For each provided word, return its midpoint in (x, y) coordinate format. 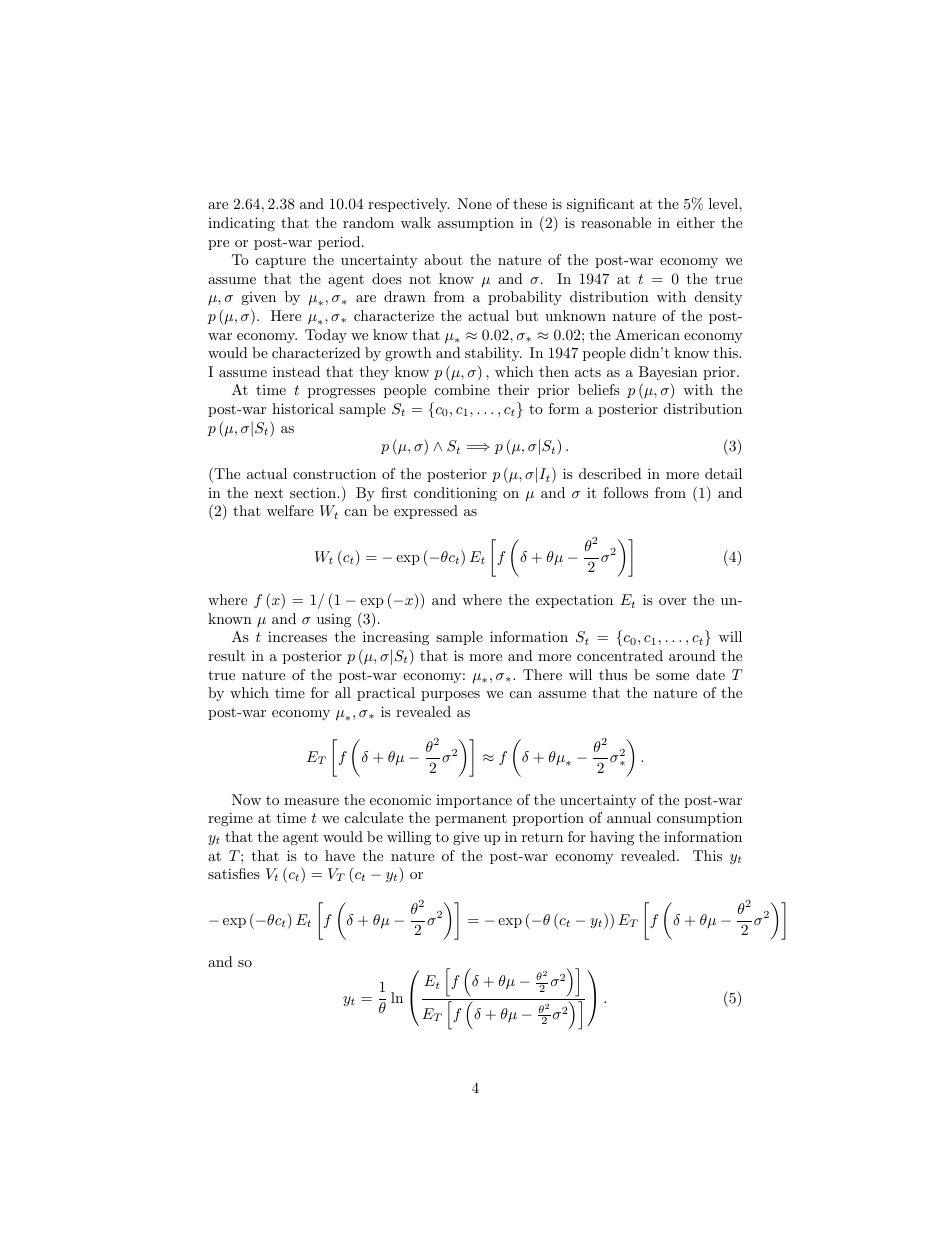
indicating (241, 224)
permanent (471, 819)
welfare (290, 510)
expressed (426, 512)
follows (625, 492)
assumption (476, 224)
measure (311, 801)
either (696, 222)
